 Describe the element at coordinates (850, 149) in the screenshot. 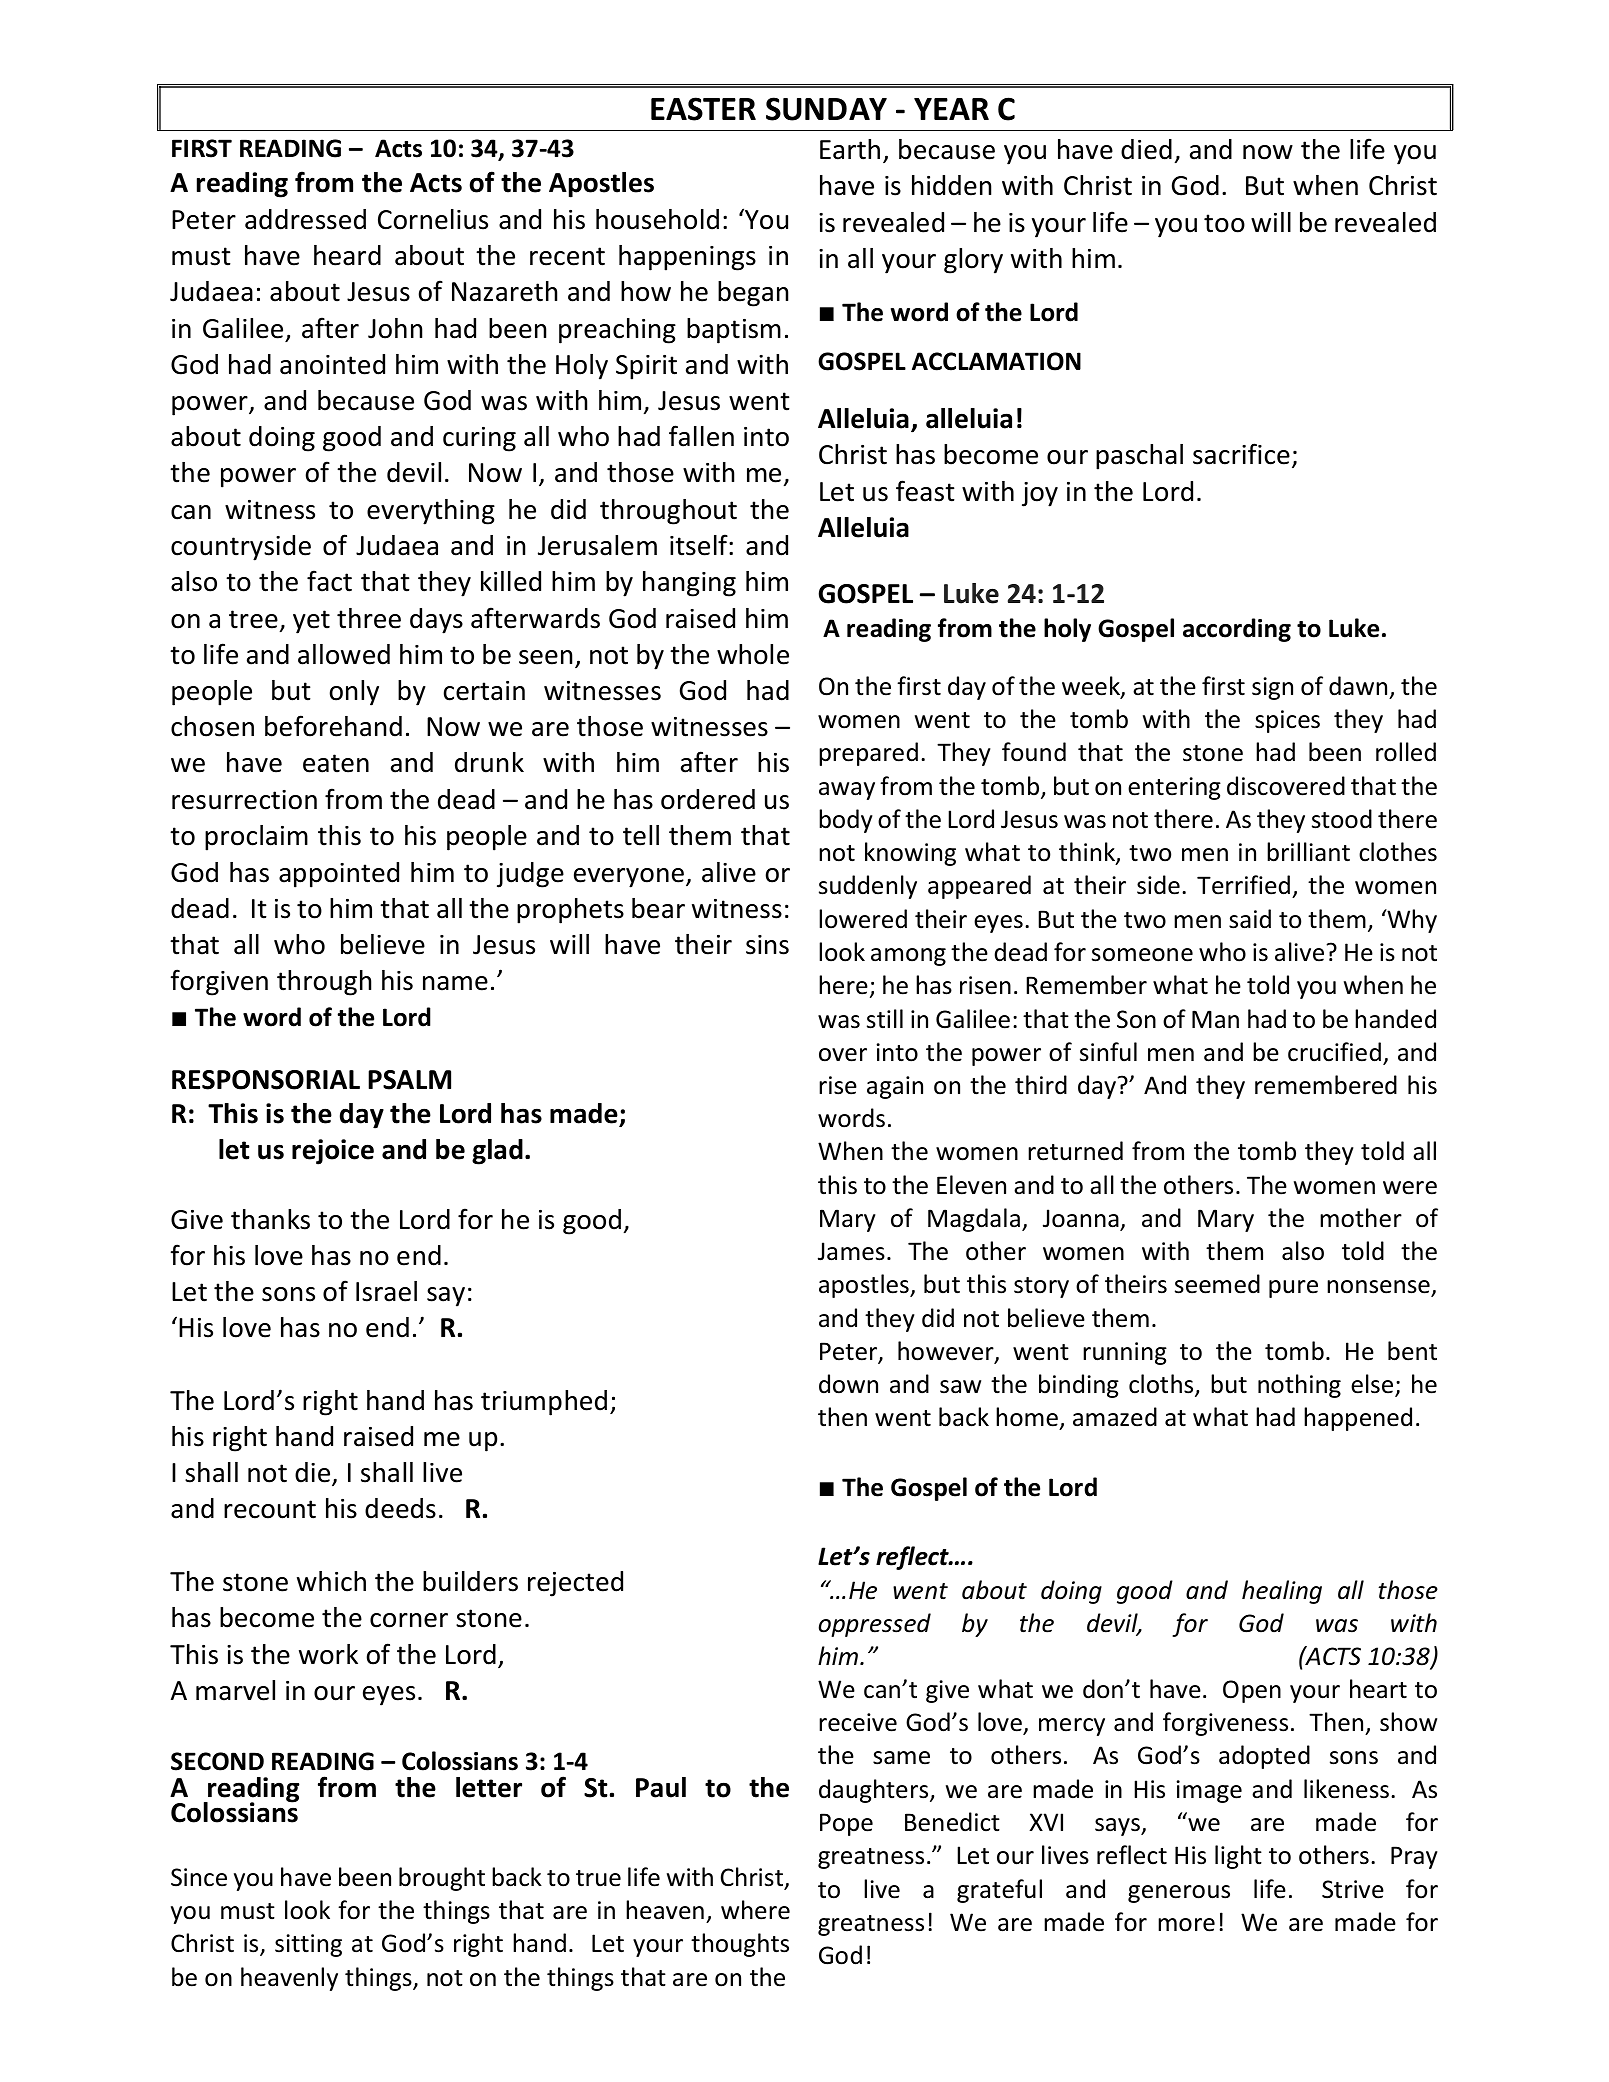

I see `Earth` at that location.
